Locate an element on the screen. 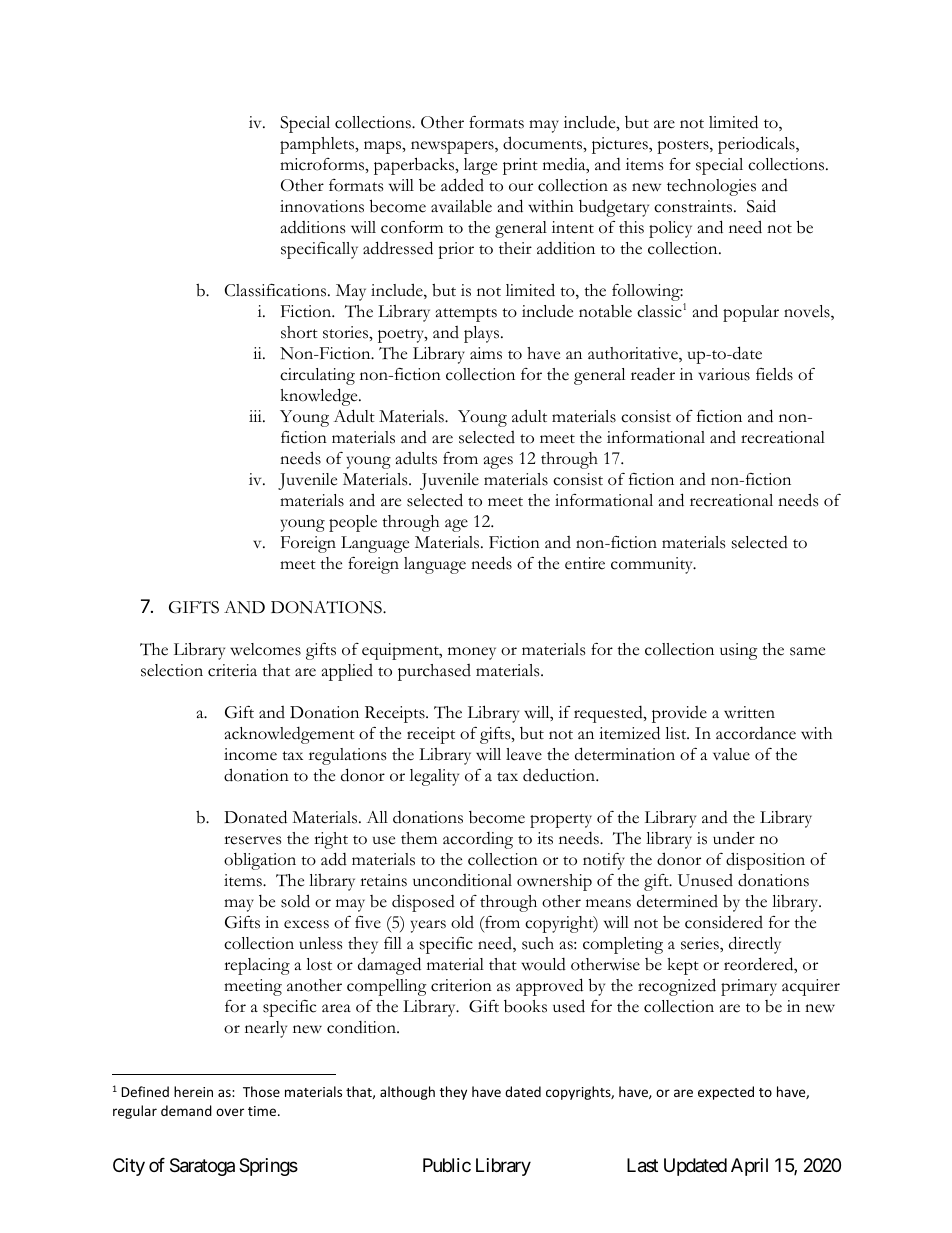 This screenshot has width=952, height=1233. money is located at coordinates (472, 653).
